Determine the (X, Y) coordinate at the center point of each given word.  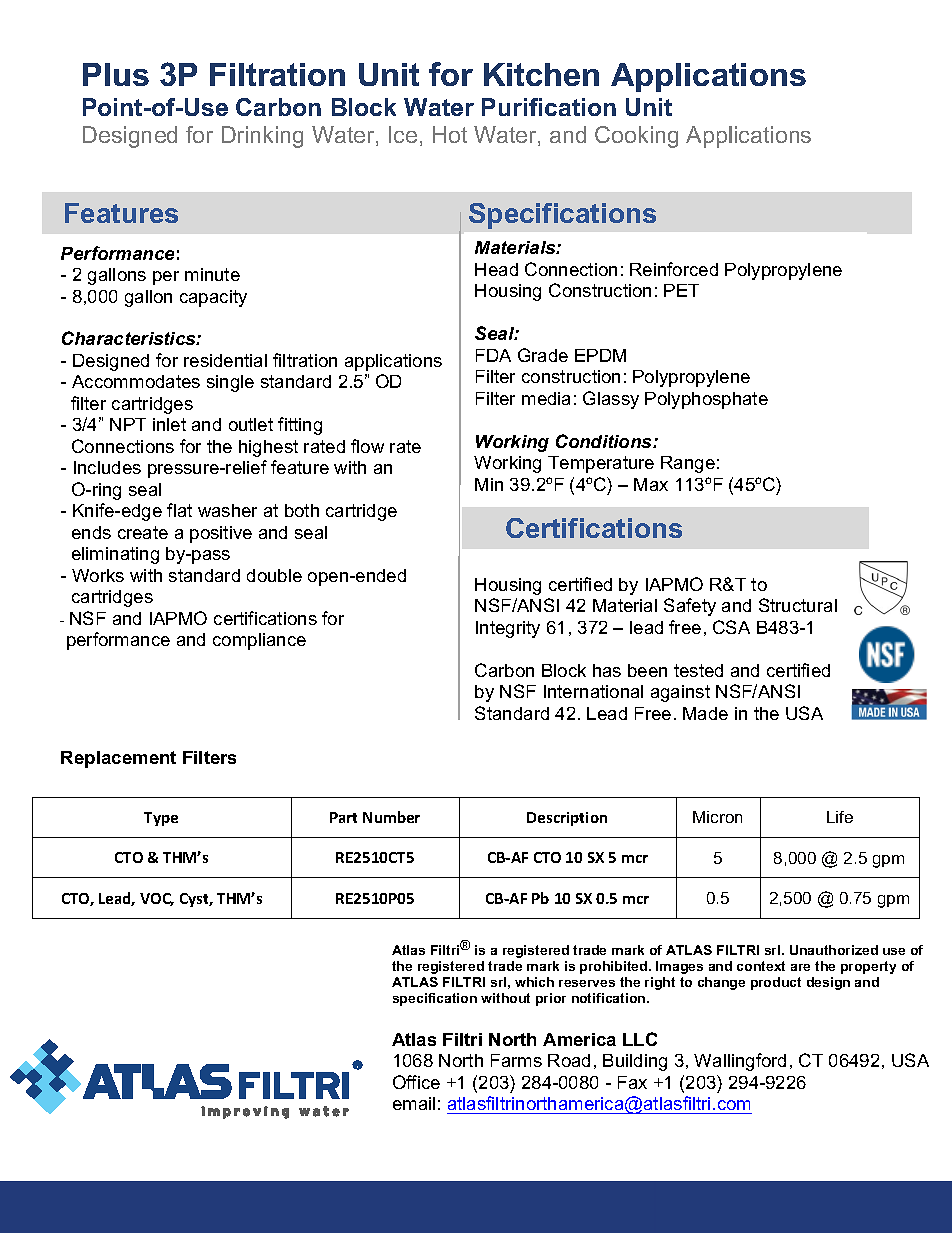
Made (705, 713)
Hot (450, 134)
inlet (169, 424)
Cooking (636, 137)
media (546, 398)
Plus (116, 74)
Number (391, 817)
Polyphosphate (706, 400)
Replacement (118, 759)
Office (416, 1082)
